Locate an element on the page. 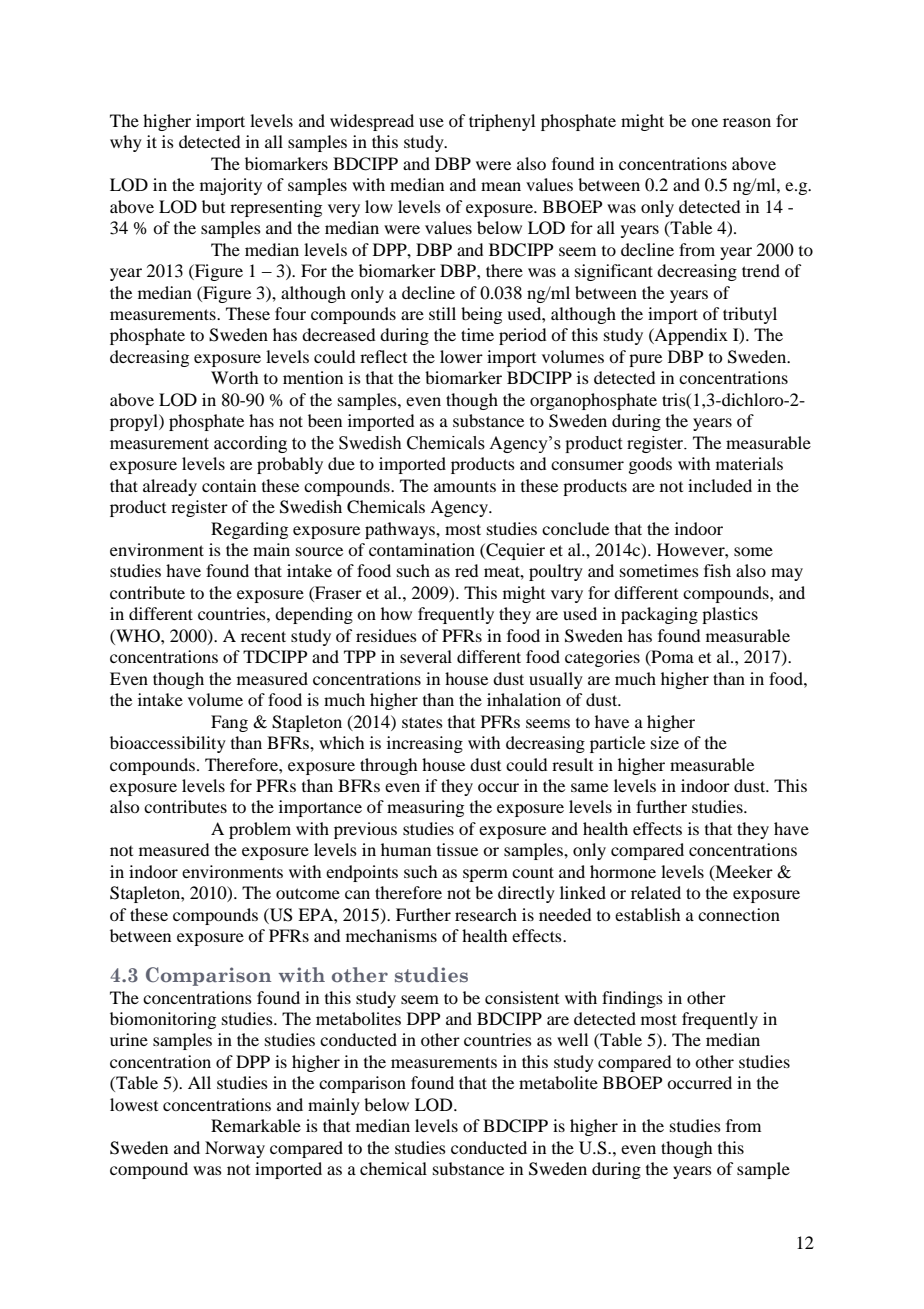 This document has height=1309, width=924. Worth is located at coordinates (234, 377).
